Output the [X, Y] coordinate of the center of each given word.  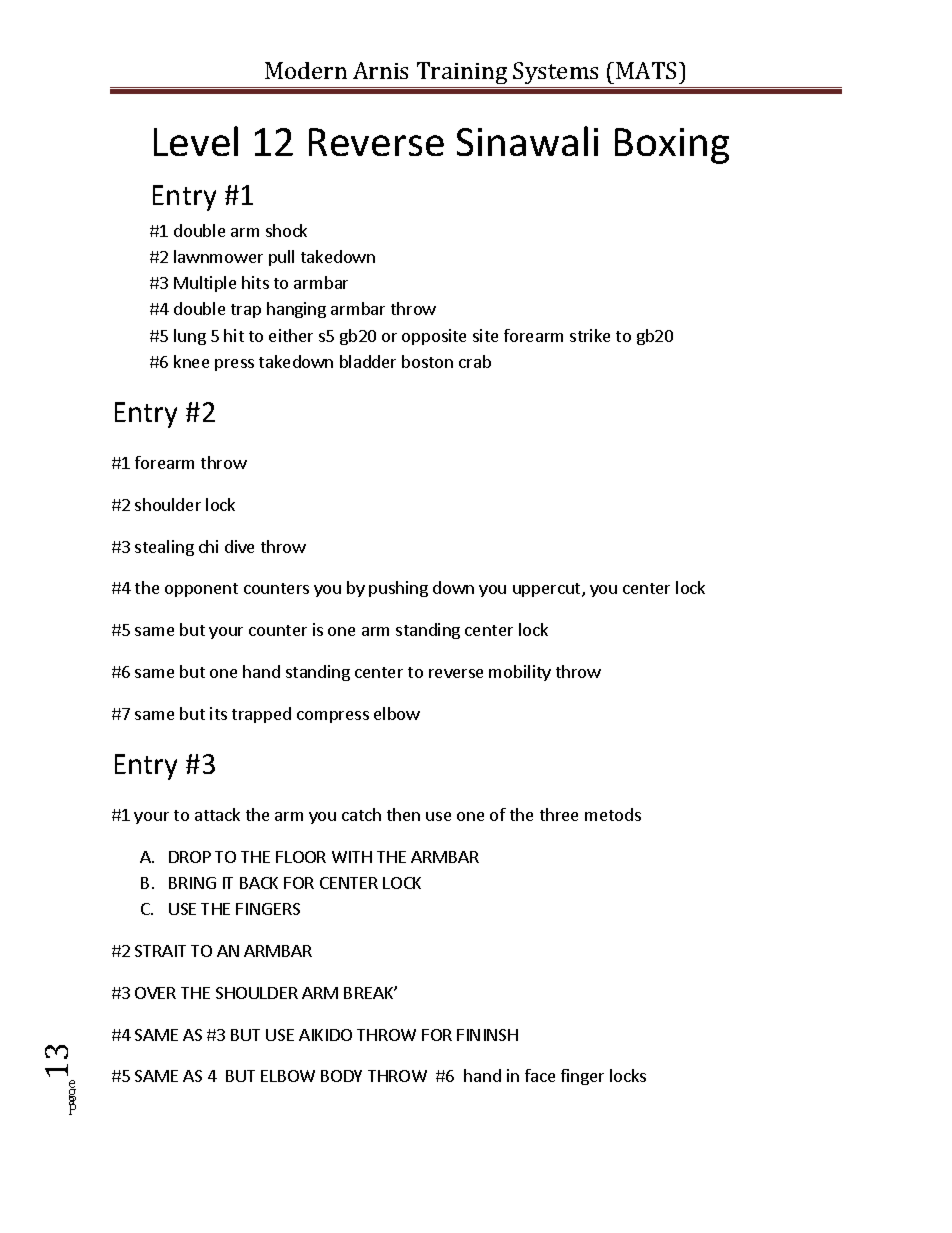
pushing [398, 589]
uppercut [548, 590]
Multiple [205, 284]
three [559, 814]
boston [427, 361]
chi [208, 546]
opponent [201, 590]
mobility [520, 673]
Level [196, 141]
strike [590, 335]
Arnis [380, 70]
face [540, 1075]
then [403, 814]
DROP [190, 857]
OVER [155, 993]
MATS [648, 70]
